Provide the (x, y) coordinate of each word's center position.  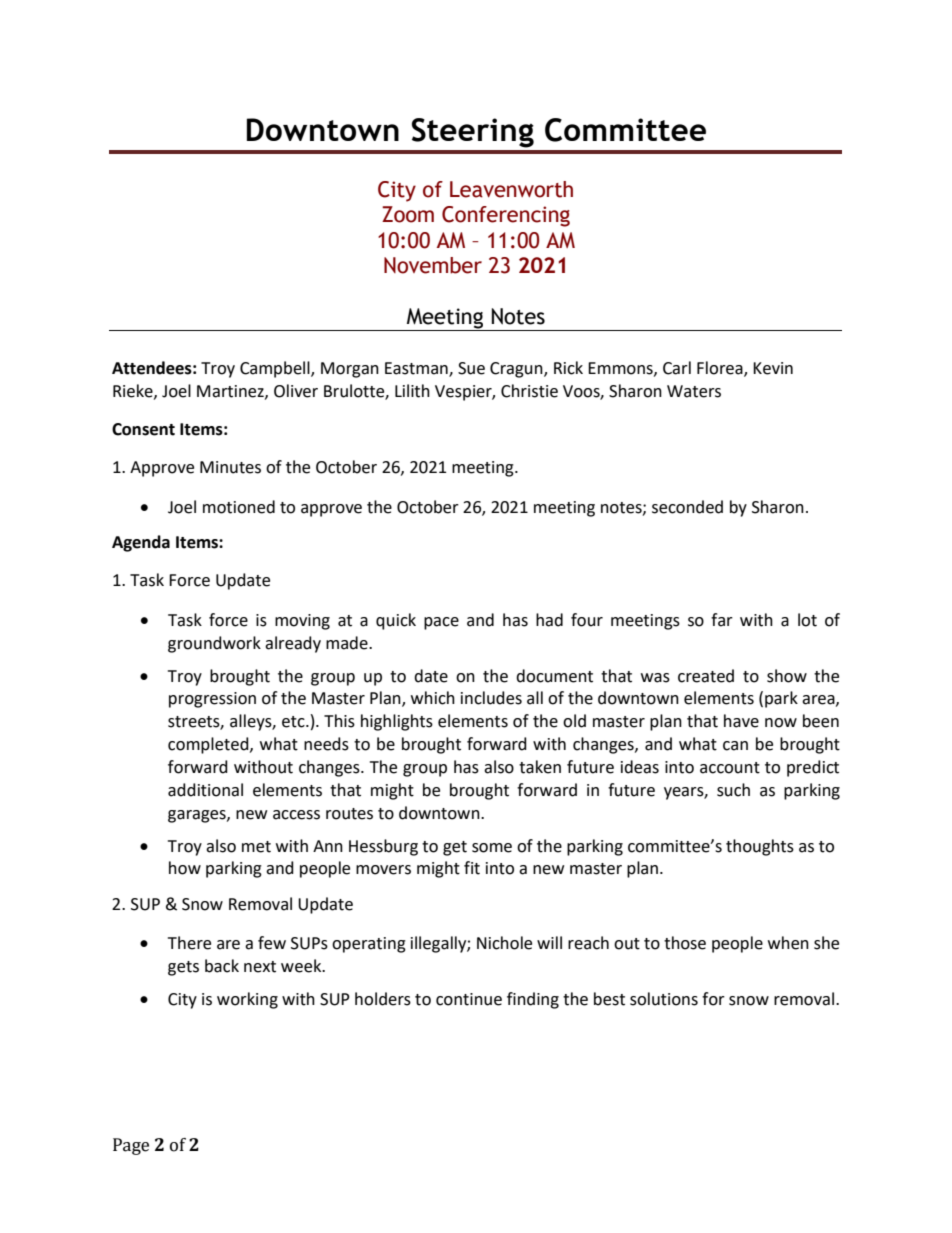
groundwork (214, 644)
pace (441, 623)
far (722, 620)
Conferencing (506, 216)
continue (469, 999)
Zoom (408, 214)
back (222, 966)
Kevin (773, 368)
